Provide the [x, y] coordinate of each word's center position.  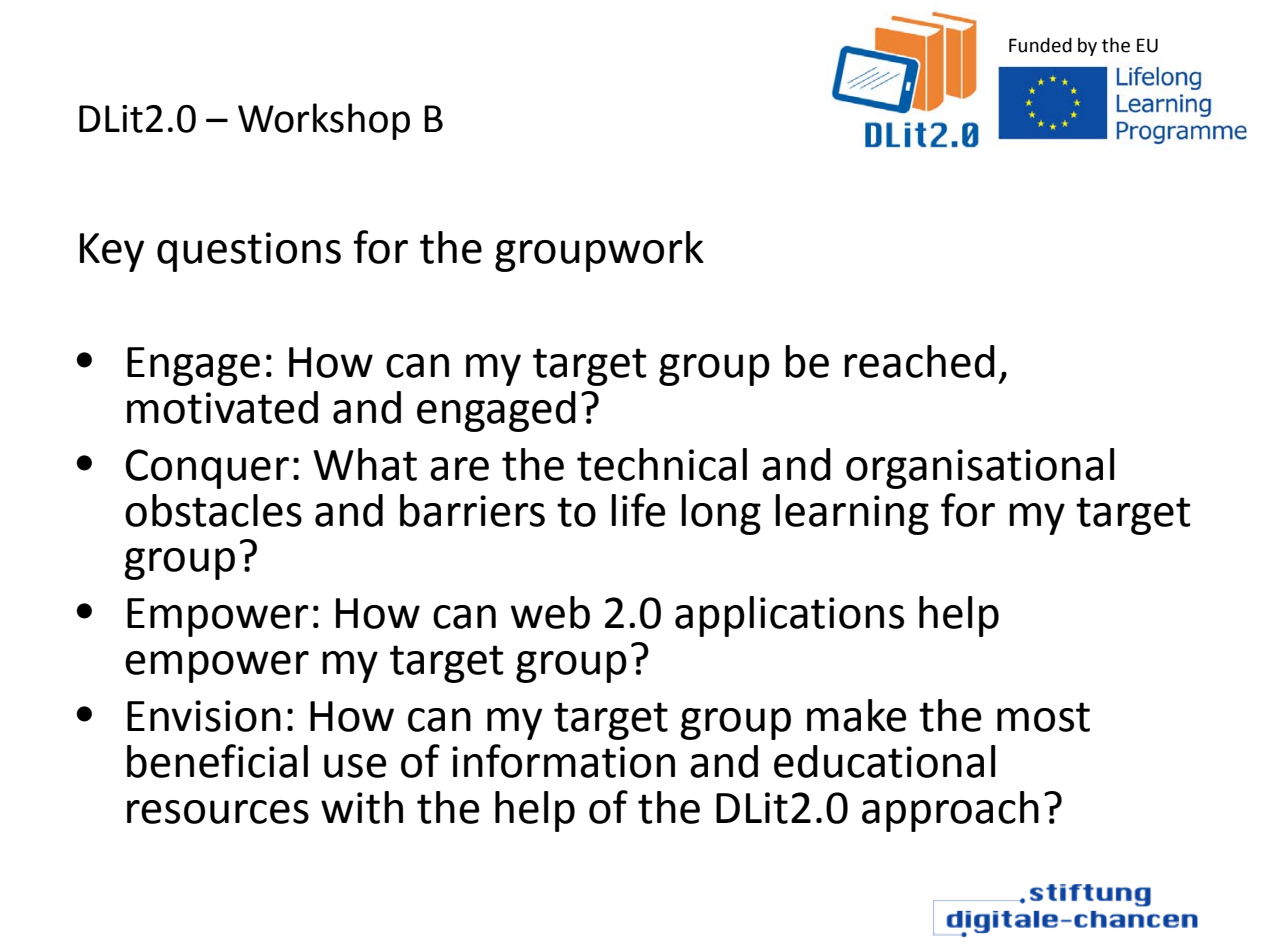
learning [852, 514]
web [550, 612]
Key [112, 252]
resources [218, 812]
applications [789, 616]
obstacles [213, 510]
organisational [980, 468]
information [563, 761]
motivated [222, 407]
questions [249, 252]
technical [662, 464]
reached [919, 361]
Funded [1040, 45]
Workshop [324, 121]
